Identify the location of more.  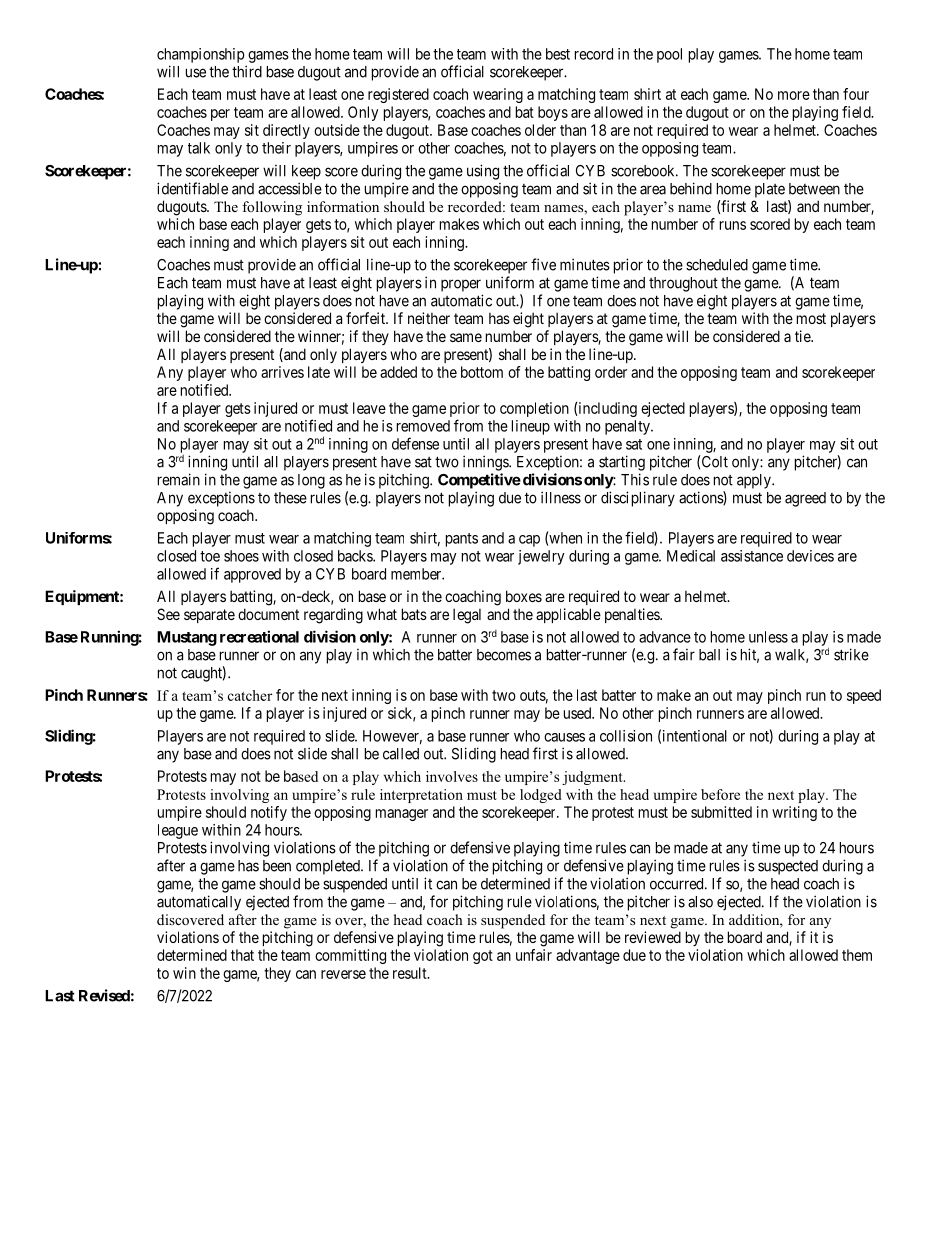
(794, 95).
